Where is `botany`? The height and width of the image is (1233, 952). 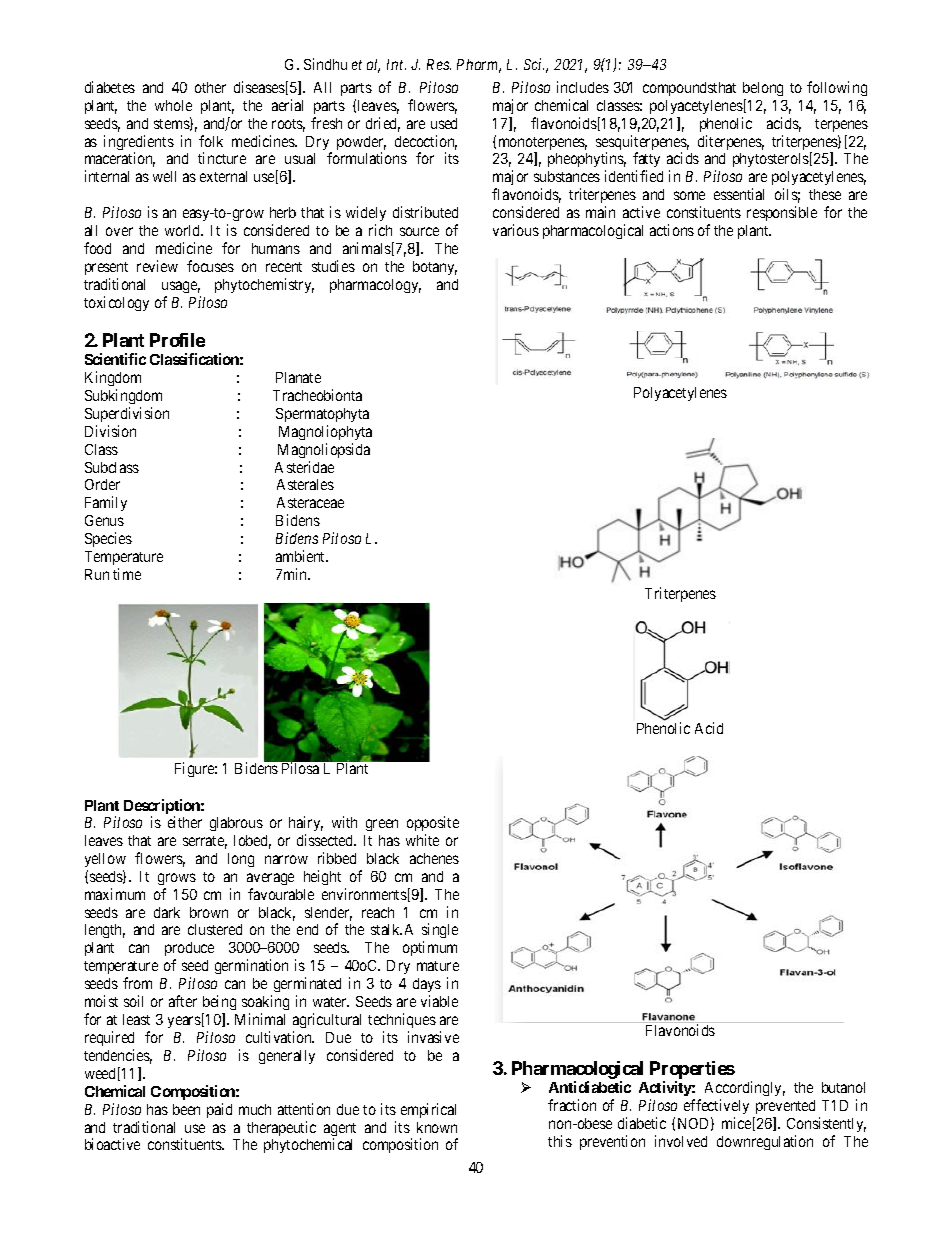 botany is located at coordinates (435, 268).
